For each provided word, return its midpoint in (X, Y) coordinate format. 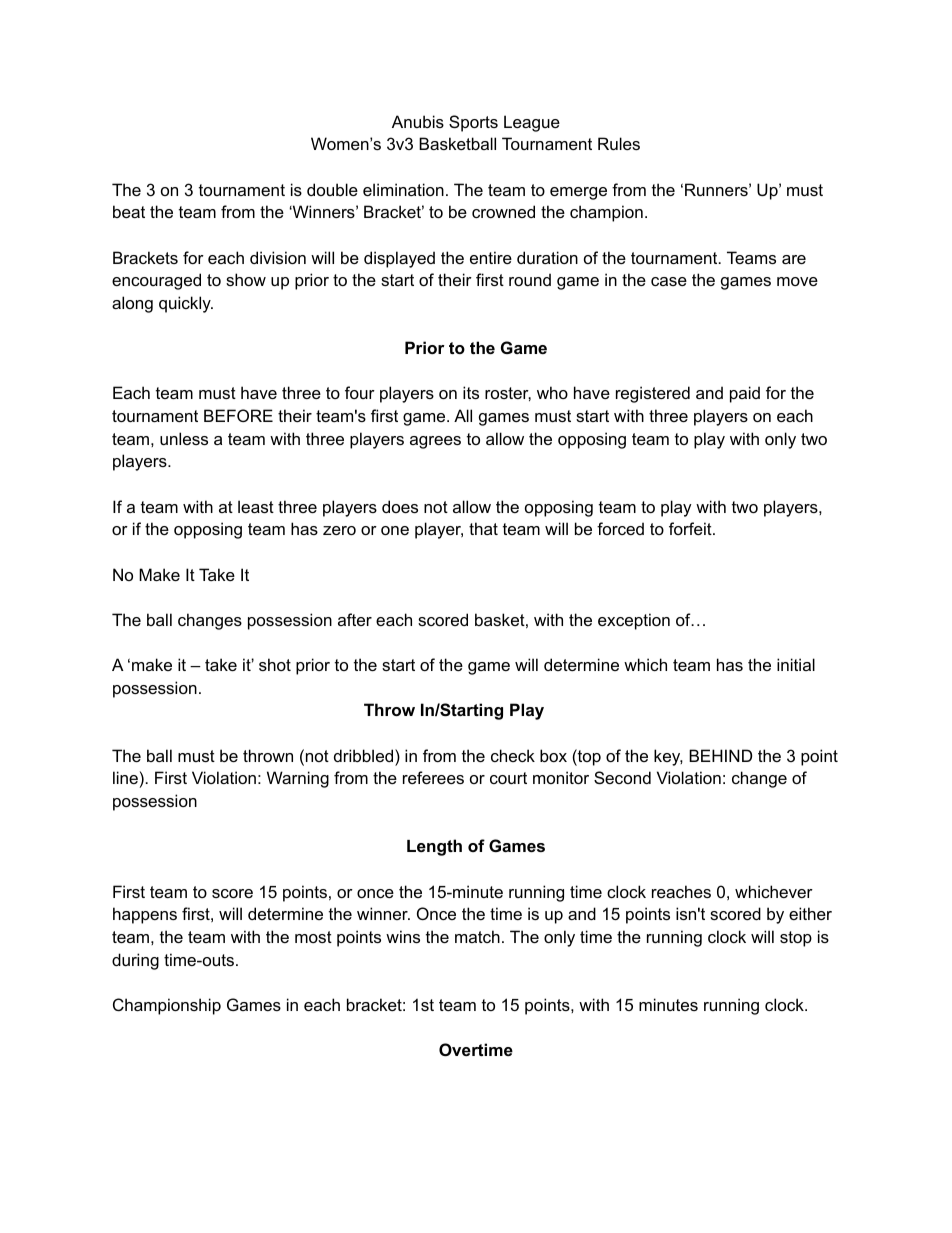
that (483, 528)
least (256, 506)
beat (129, 211)
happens (145, 915)
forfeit (691, 528)
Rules (619, 143)
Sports (473, 123)
